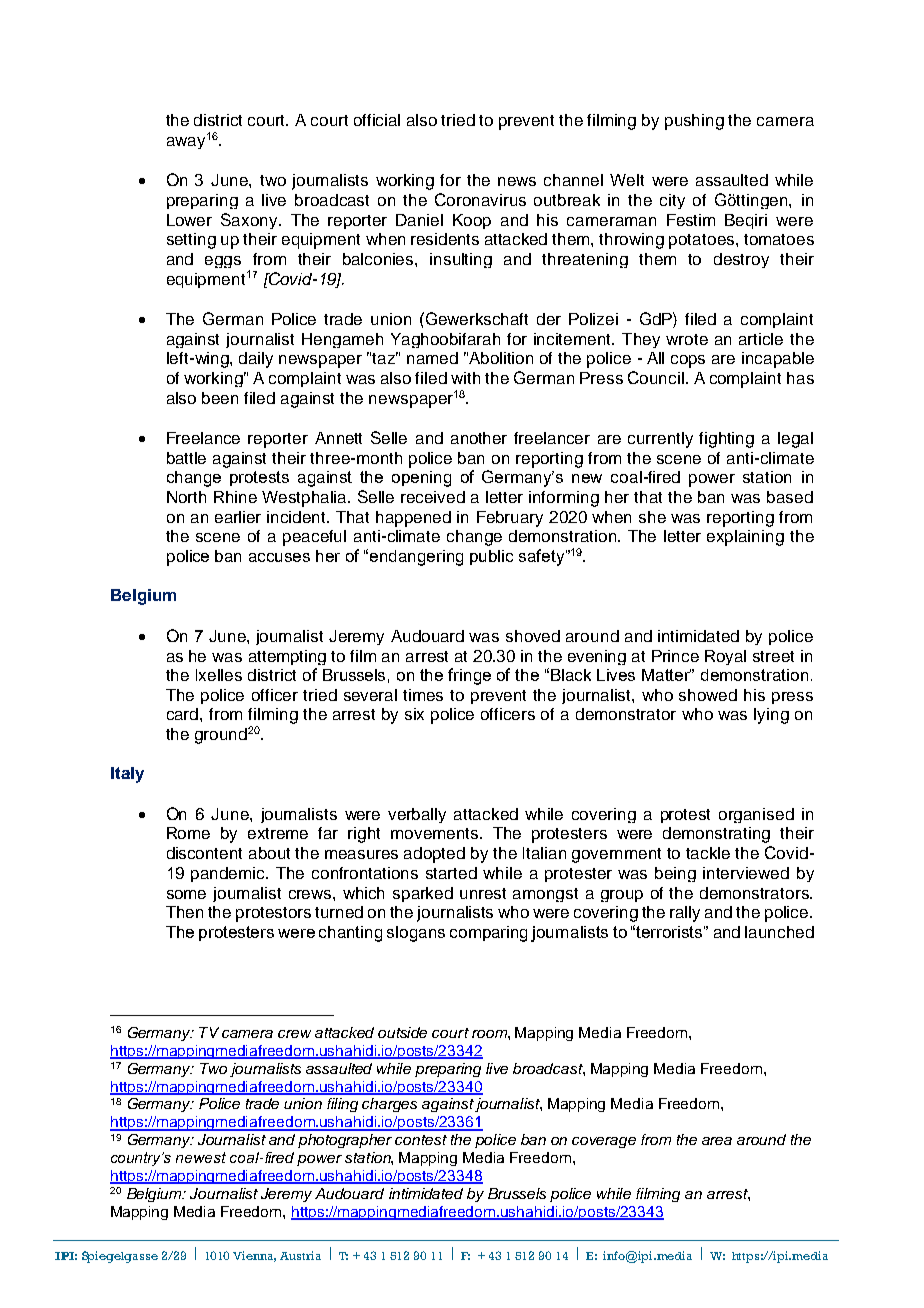 This document has width=924, height=1308. I want to click on started, so click(451, 873).
